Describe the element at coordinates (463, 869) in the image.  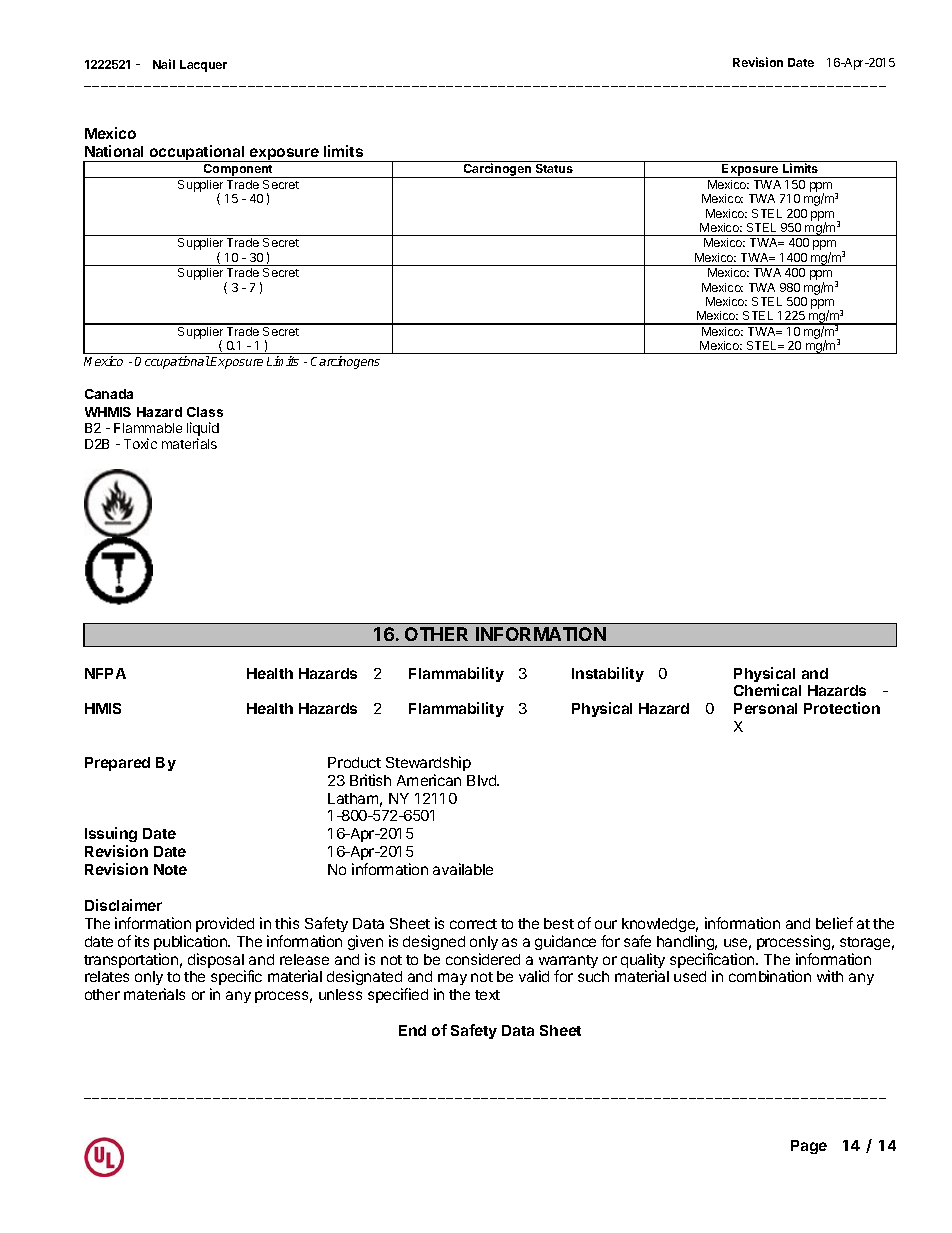
I see `available` at that location.
